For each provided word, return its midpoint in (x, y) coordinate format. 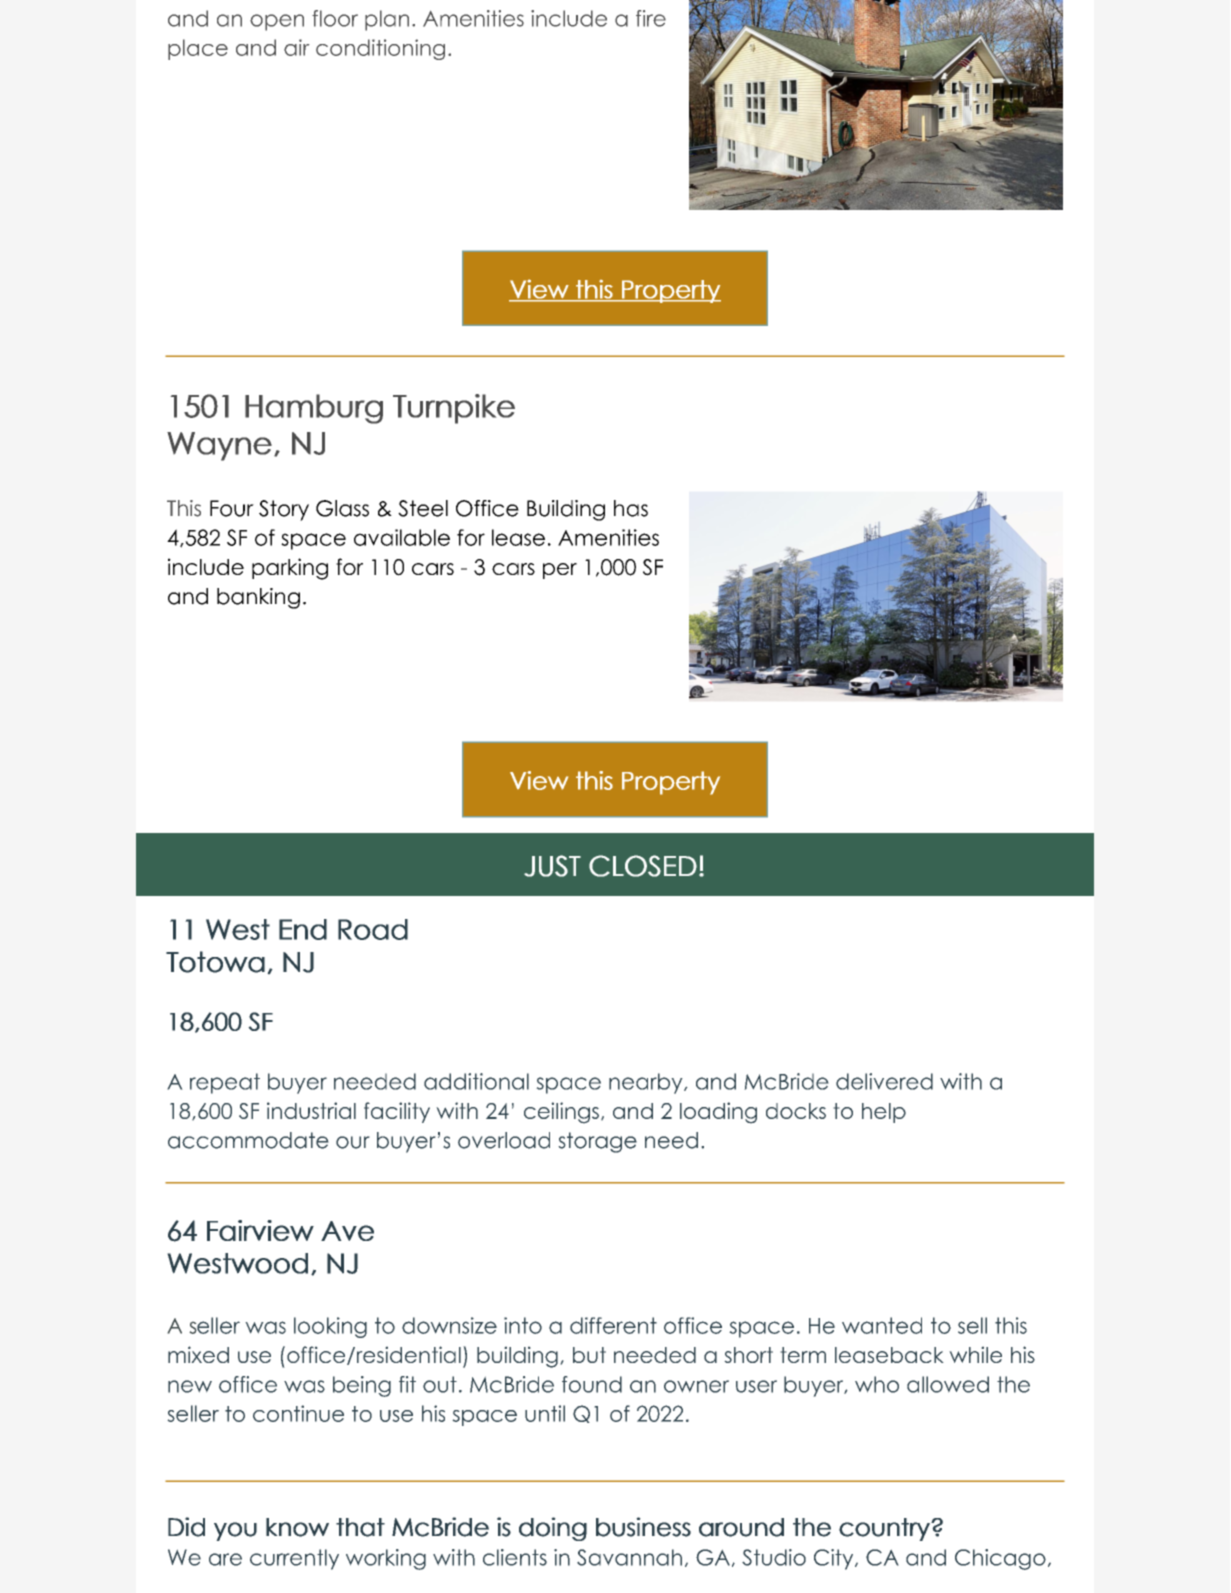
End (303, 929)
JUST (552, 866)
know (297, 1527)
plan (387, 20)
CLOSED (643, 866)
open (277, 22)
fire (651, 18)
